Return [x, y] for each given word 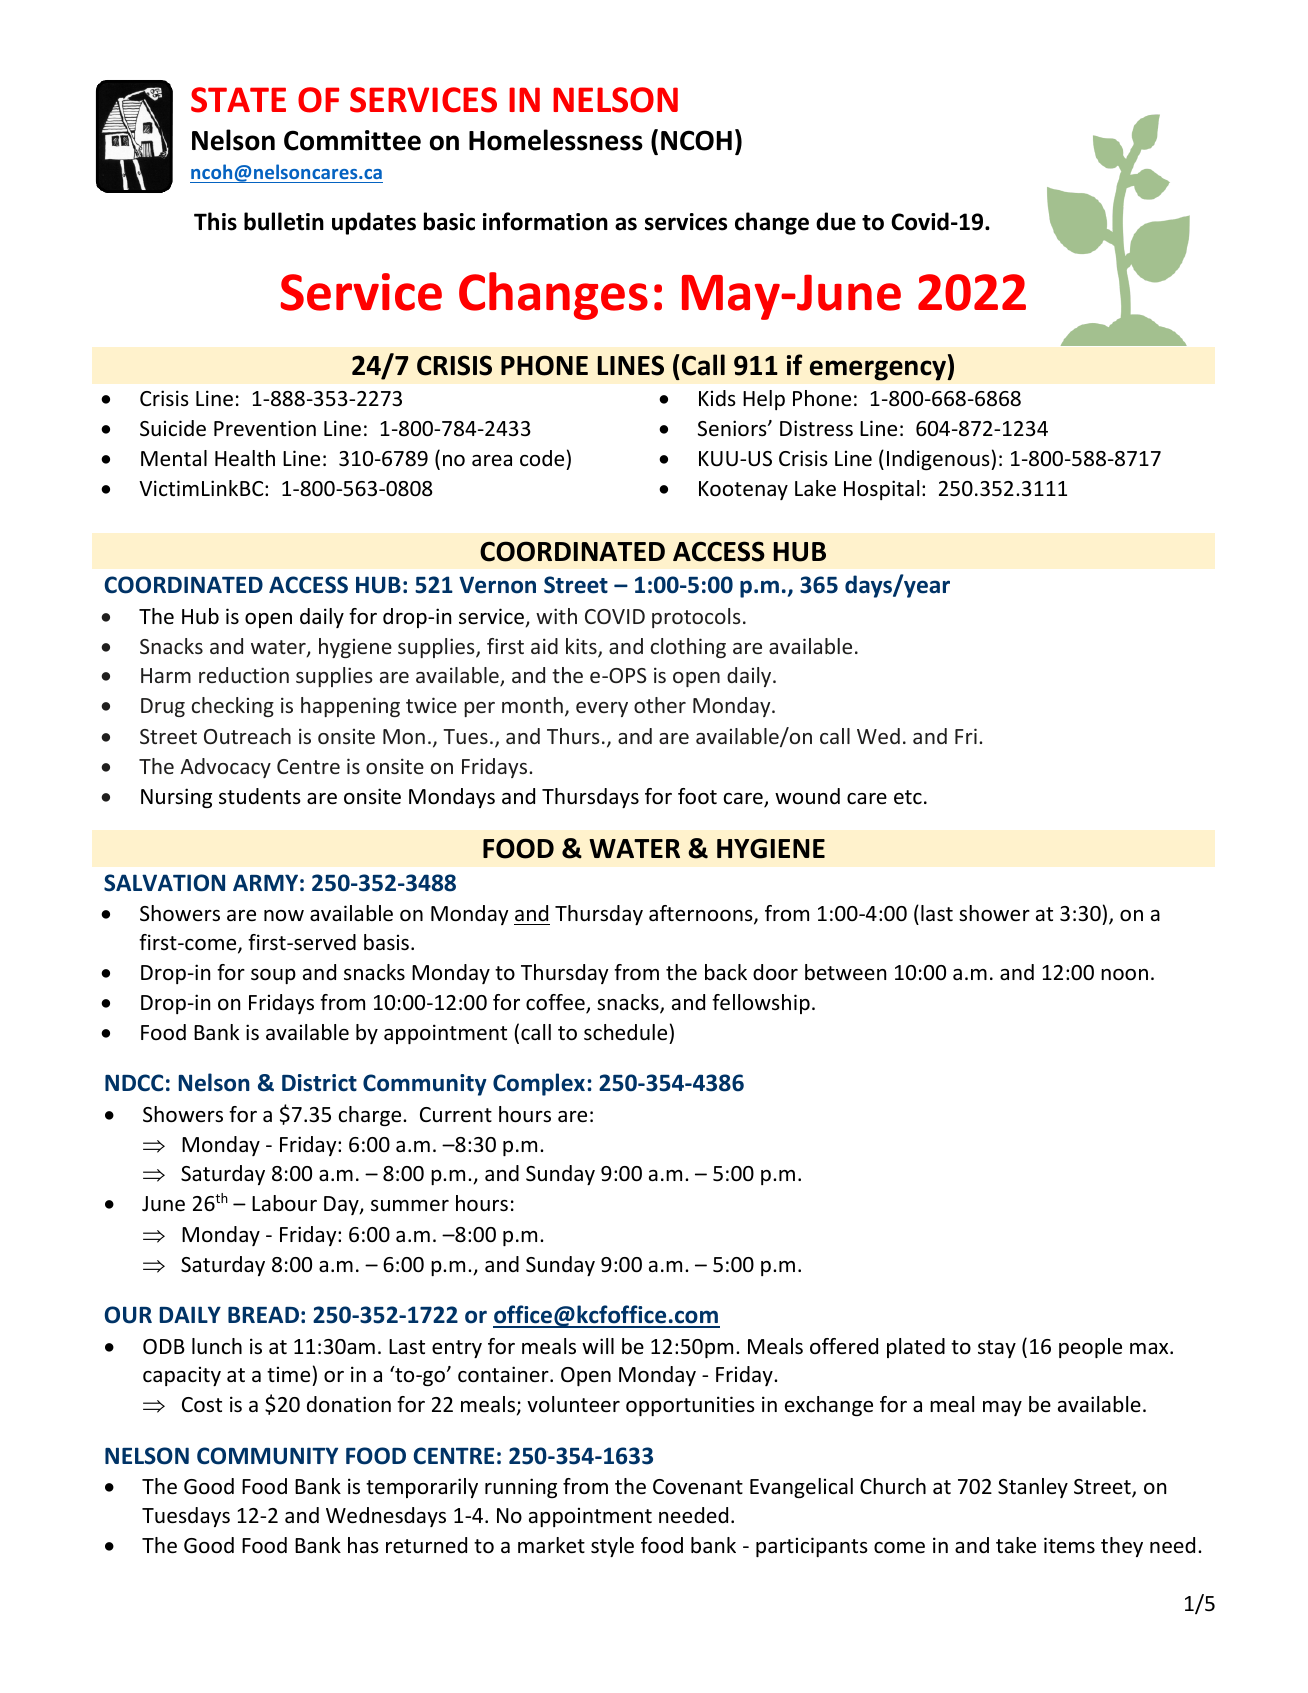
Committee [352, 140]
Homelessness [556, 140]
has [363, 1545]
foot [697, 796]
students [260, 796]
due [836, 221]
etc [908, 797]
